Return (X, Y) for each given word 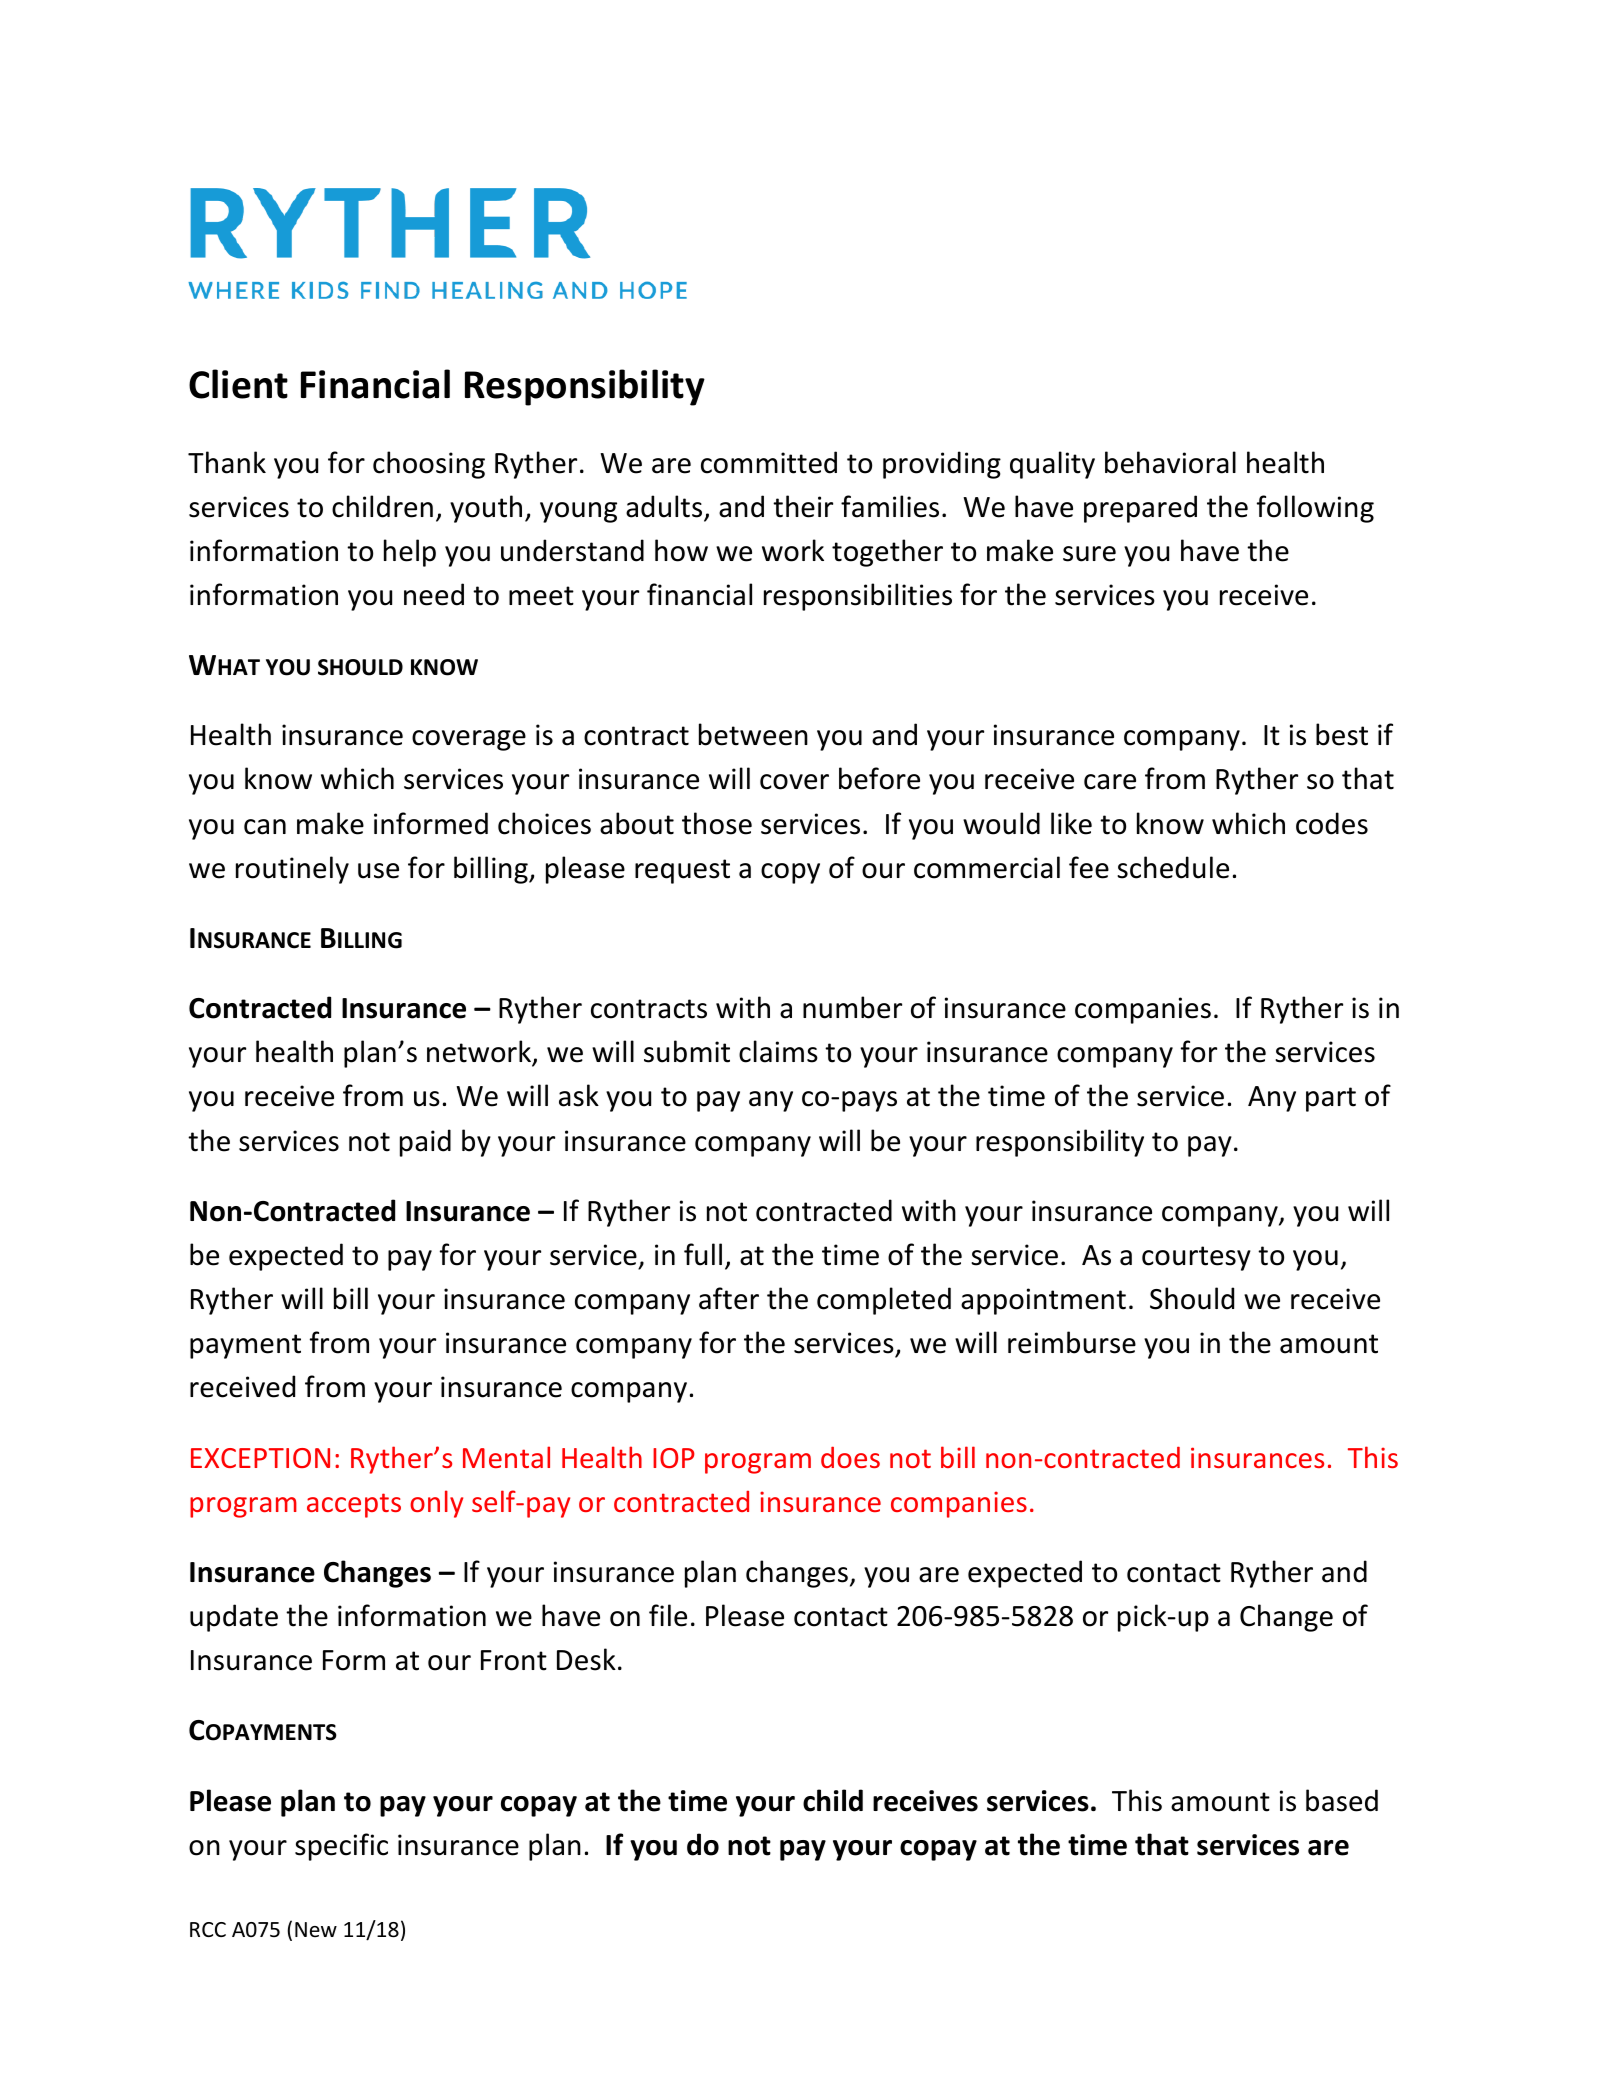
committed (769, 462)
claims (778, 1051)
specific (341, 1847)
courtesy (1196, 1258)
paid (425, 1143)
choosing (429, 465)
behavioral (1170, 462)
